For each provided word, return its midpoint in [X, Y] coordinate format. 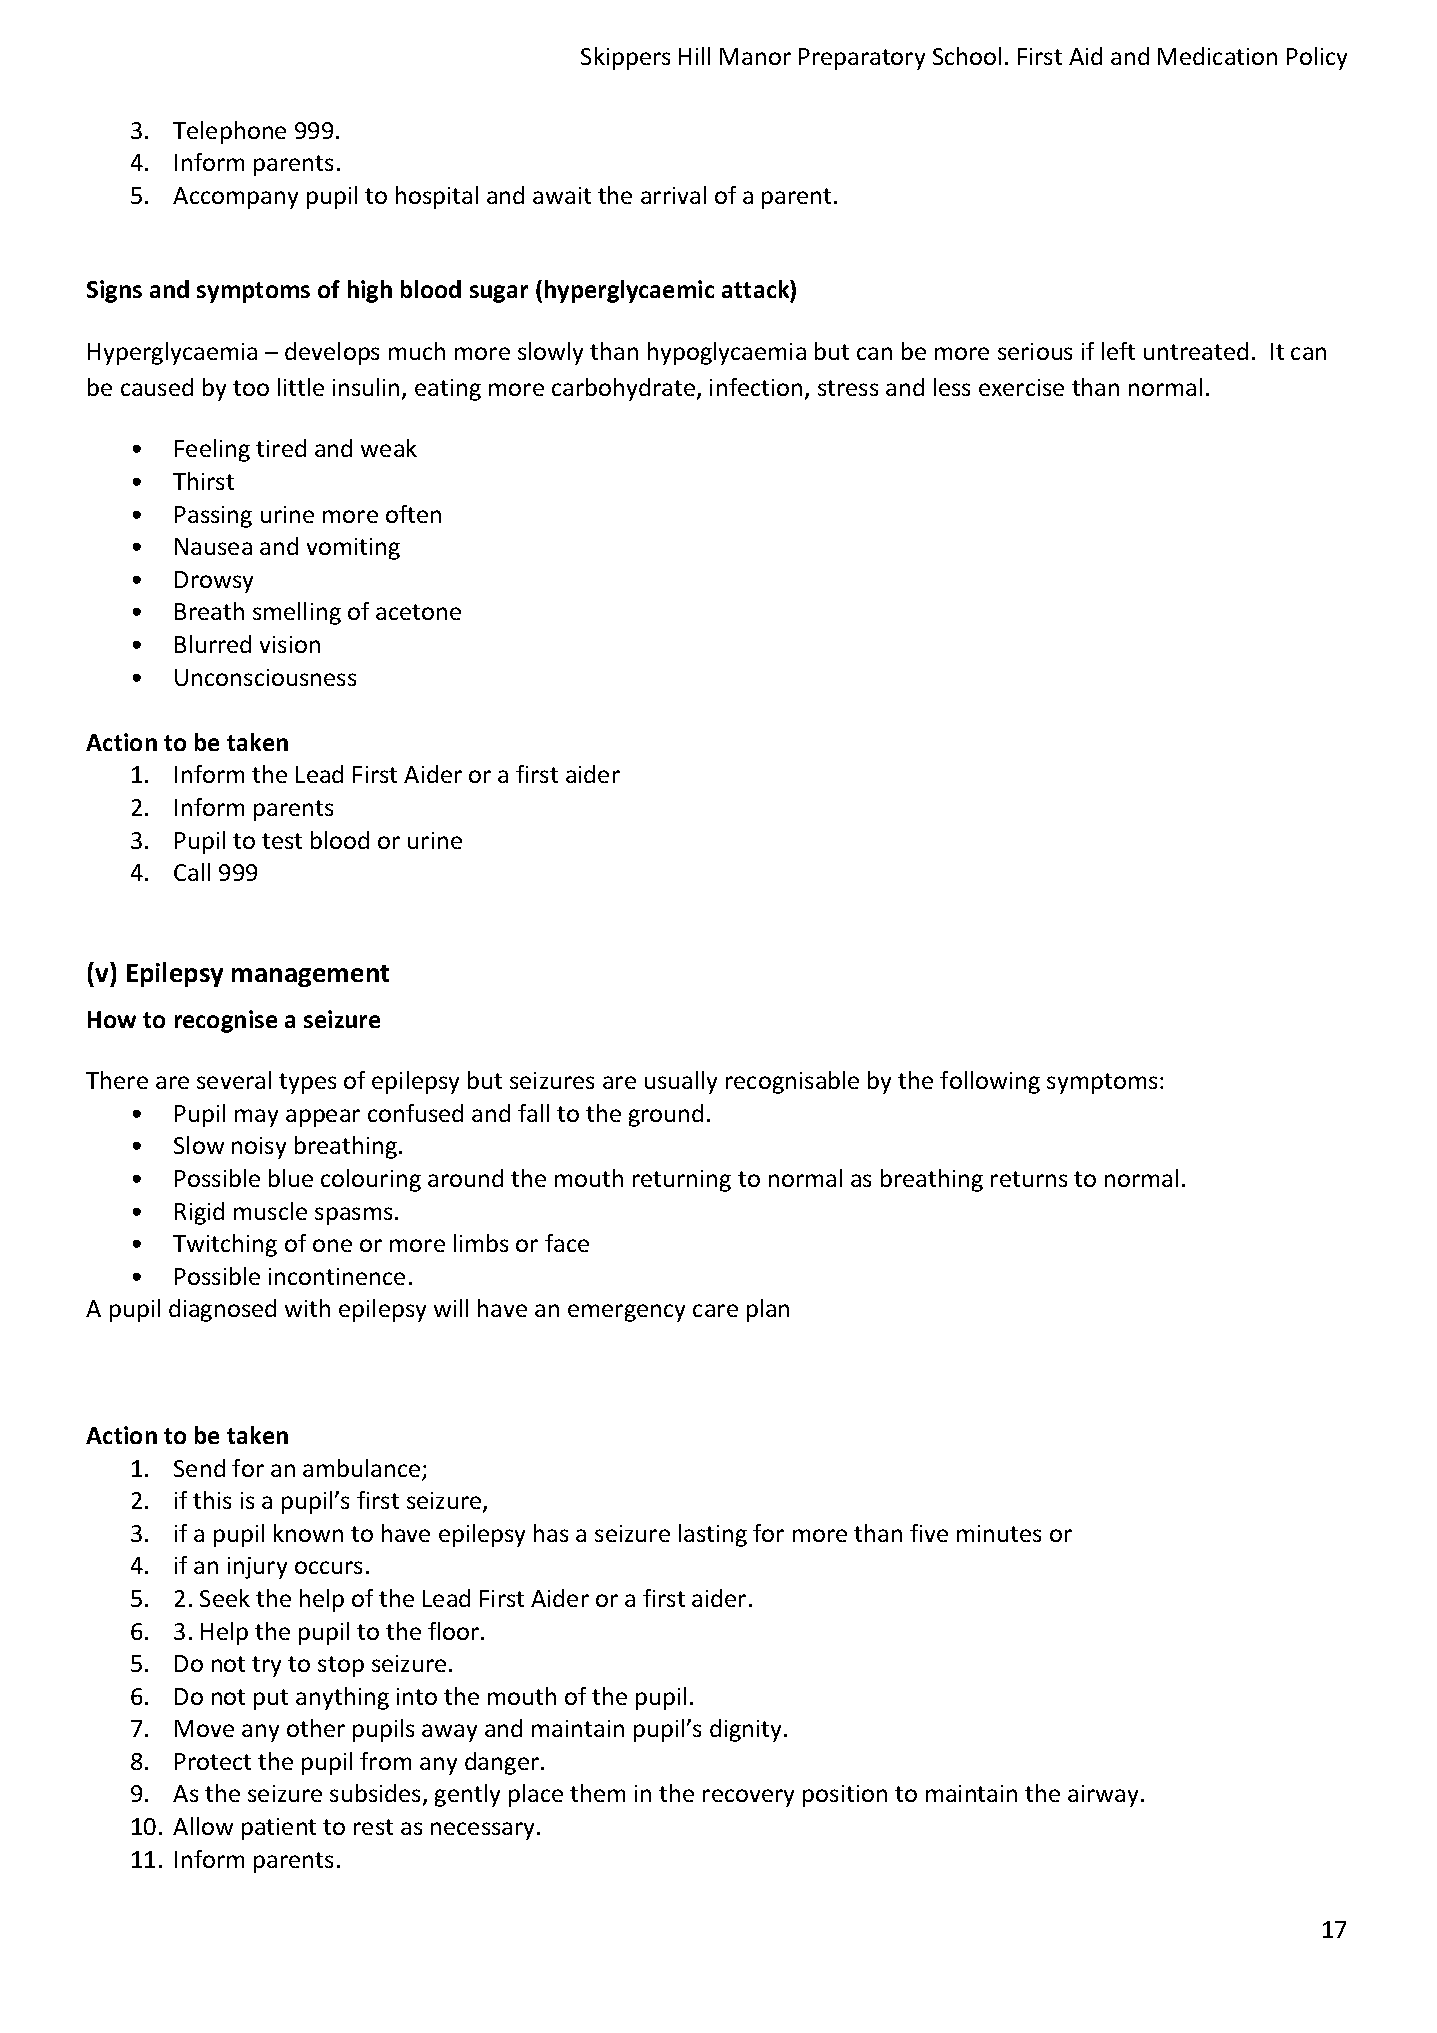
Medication [1217, 56]
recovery [748, 1798]
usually [681, 1082]
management [310, 976]
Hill [694, 56]
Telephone [229, 132]
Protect [213, 1761]
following [990, 1082]
